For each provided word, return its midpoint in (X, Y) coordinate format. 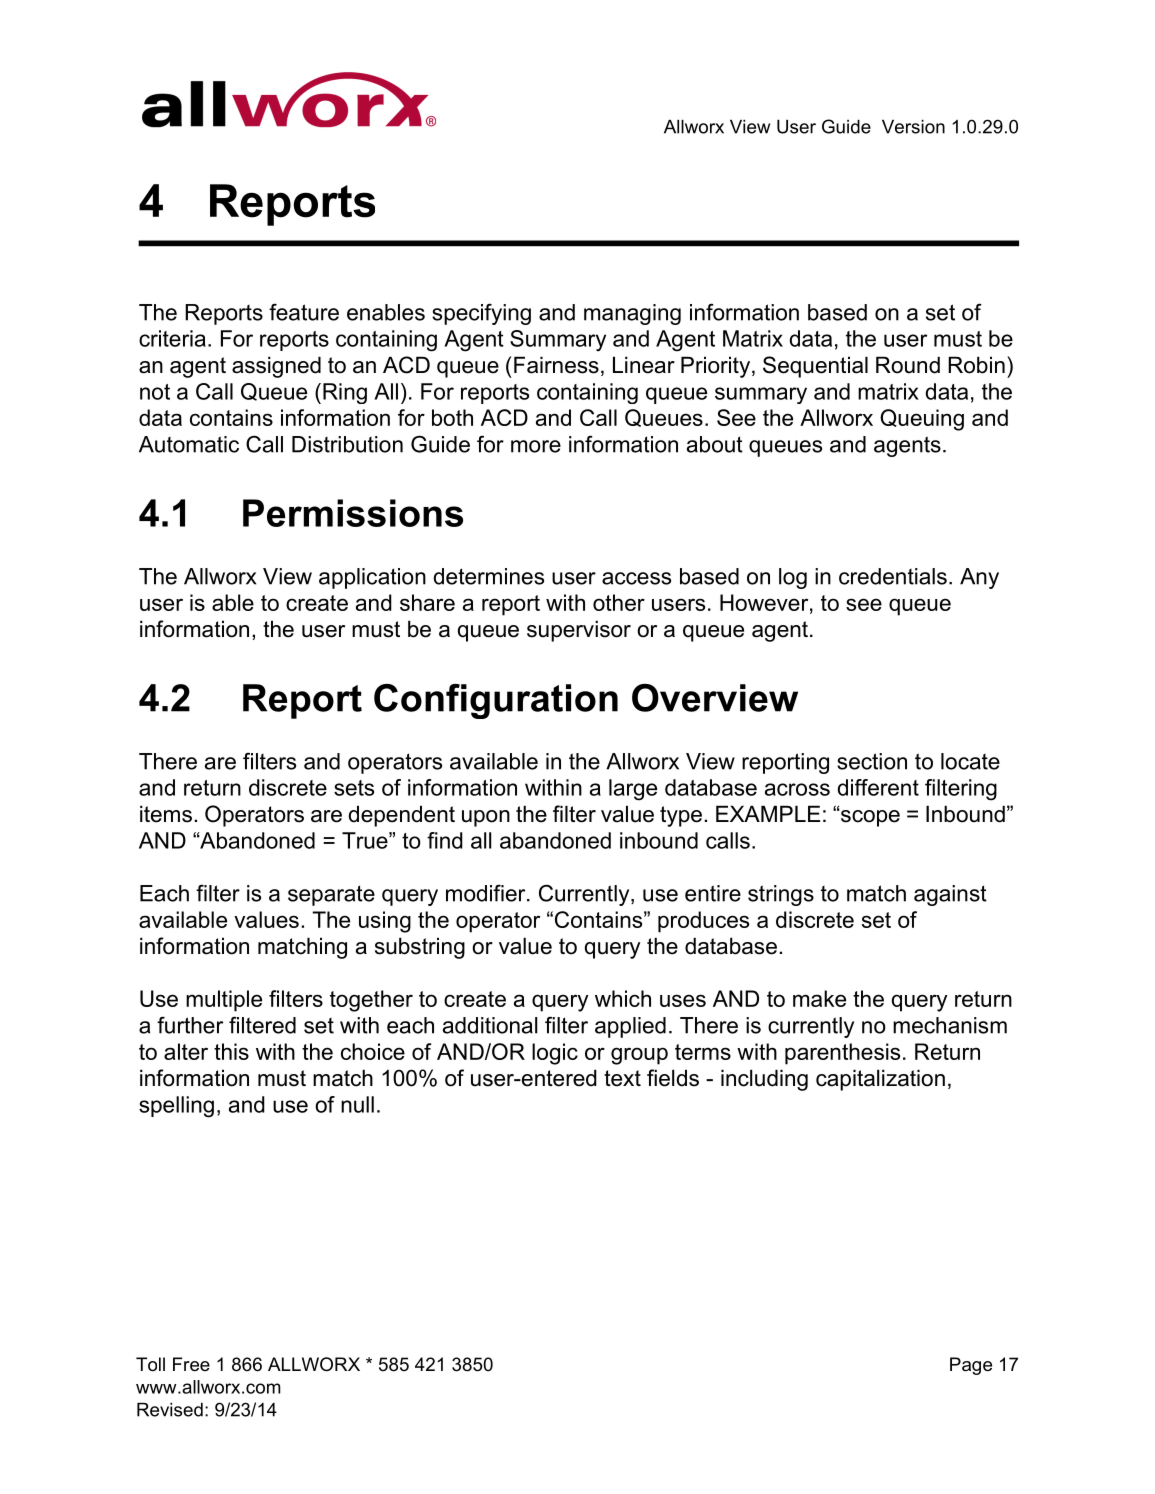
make (819, 998)
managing (632, 314)
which (623, 998)
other (619, 602)
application (372, 578)
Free (191, 1364)
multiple (224, 1001)
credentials (893, 576)
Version (913, 127)
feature (304, 312)
